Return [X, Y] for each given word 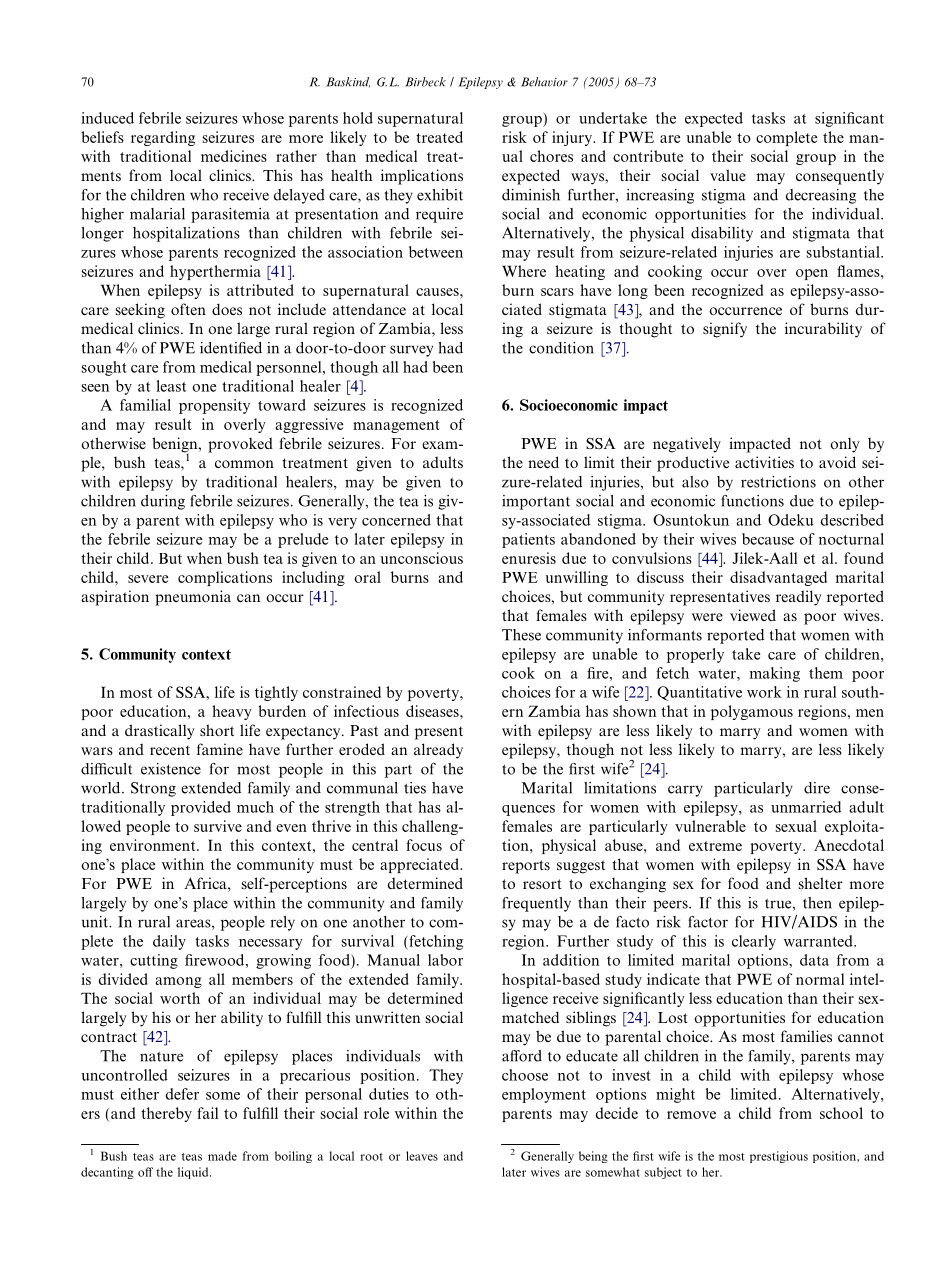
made [222, 1156]
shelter [821, 883]
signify [725, 330]
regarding [163, 138]
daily [169, 942]
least [171, 386]
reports [526, 867]
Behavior [544, 82]
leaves [422, 1156]
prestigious [779, 1157]
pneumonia [193, 598]
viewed [753, 615]
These [521, 635]
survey [411, 351]
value [728, 175]
